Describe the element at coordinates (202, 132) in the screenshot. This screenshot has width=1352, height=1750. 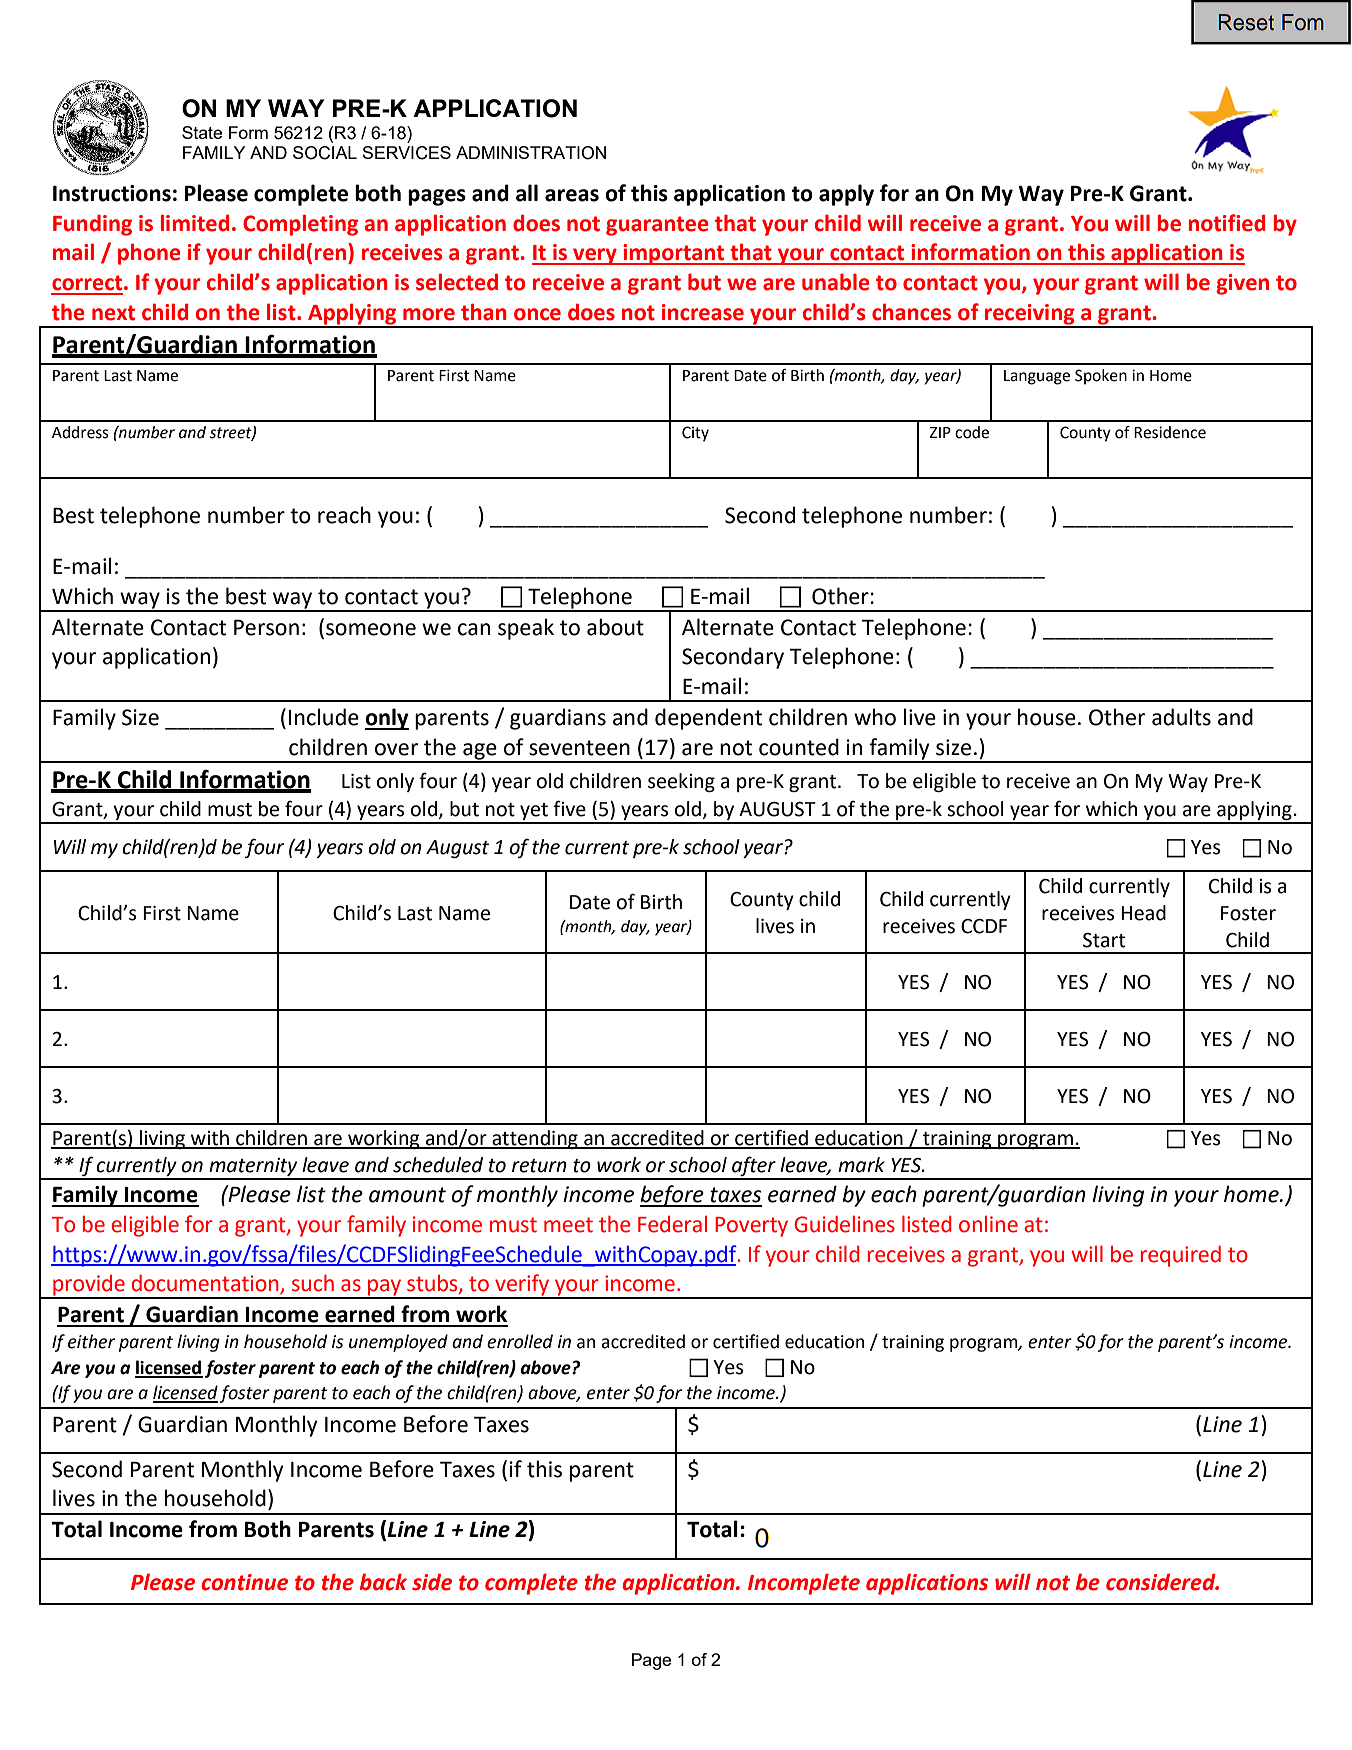
I see `State` at that location.
